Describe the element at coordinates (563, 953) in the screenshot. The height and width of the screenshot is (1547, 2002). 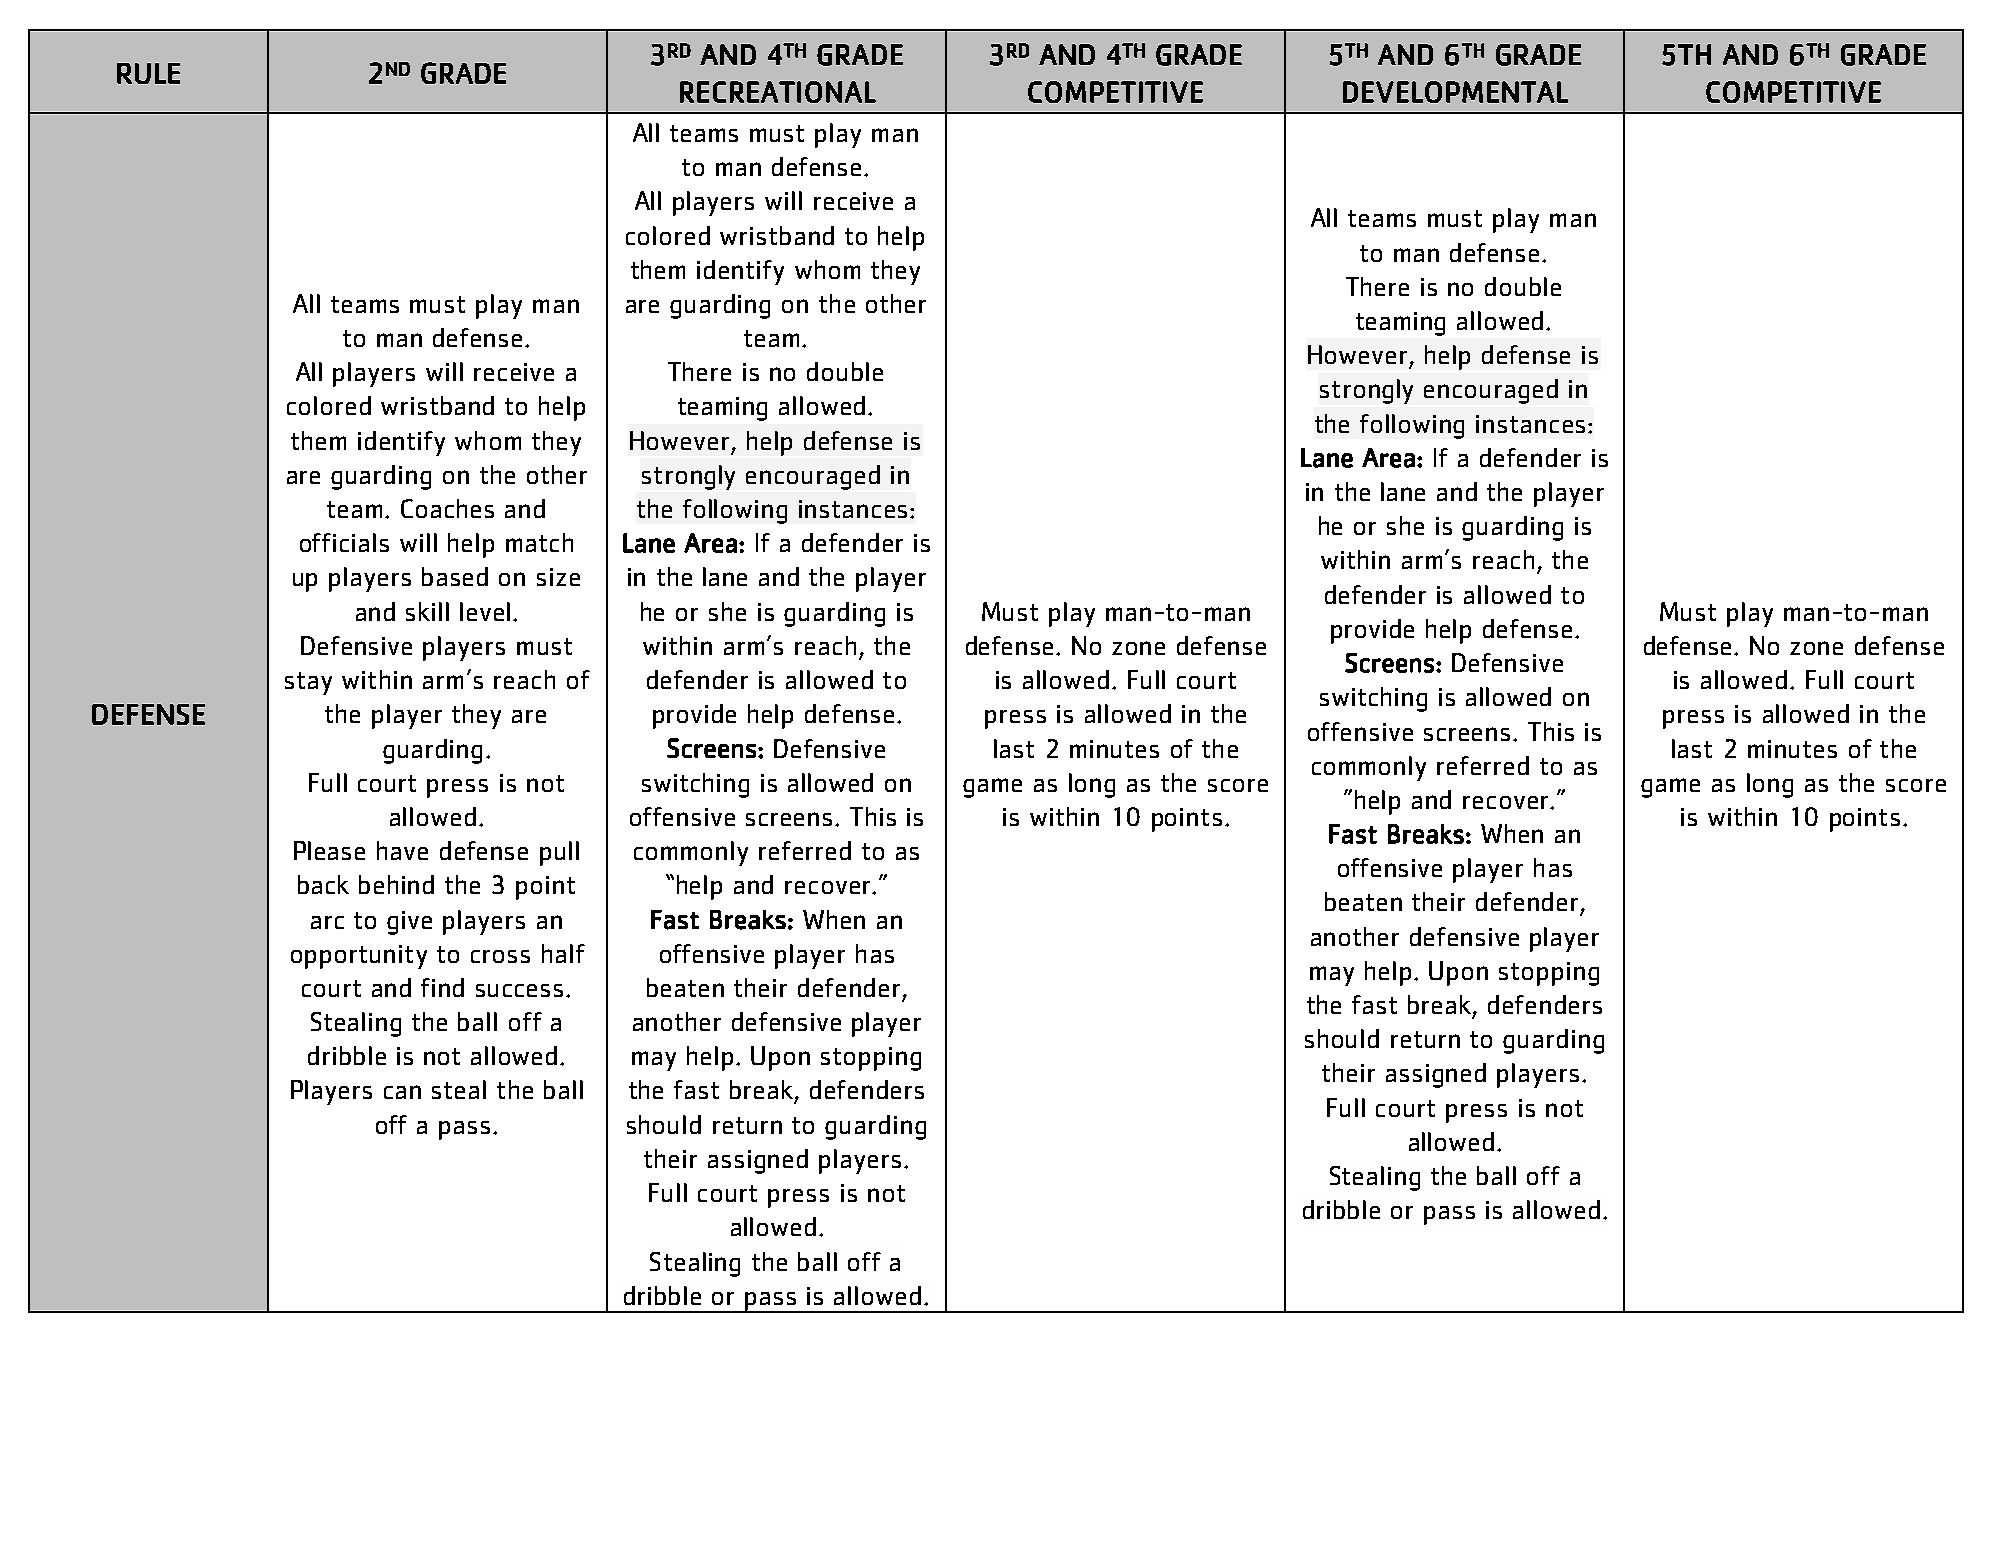
I see `half` at that location.
